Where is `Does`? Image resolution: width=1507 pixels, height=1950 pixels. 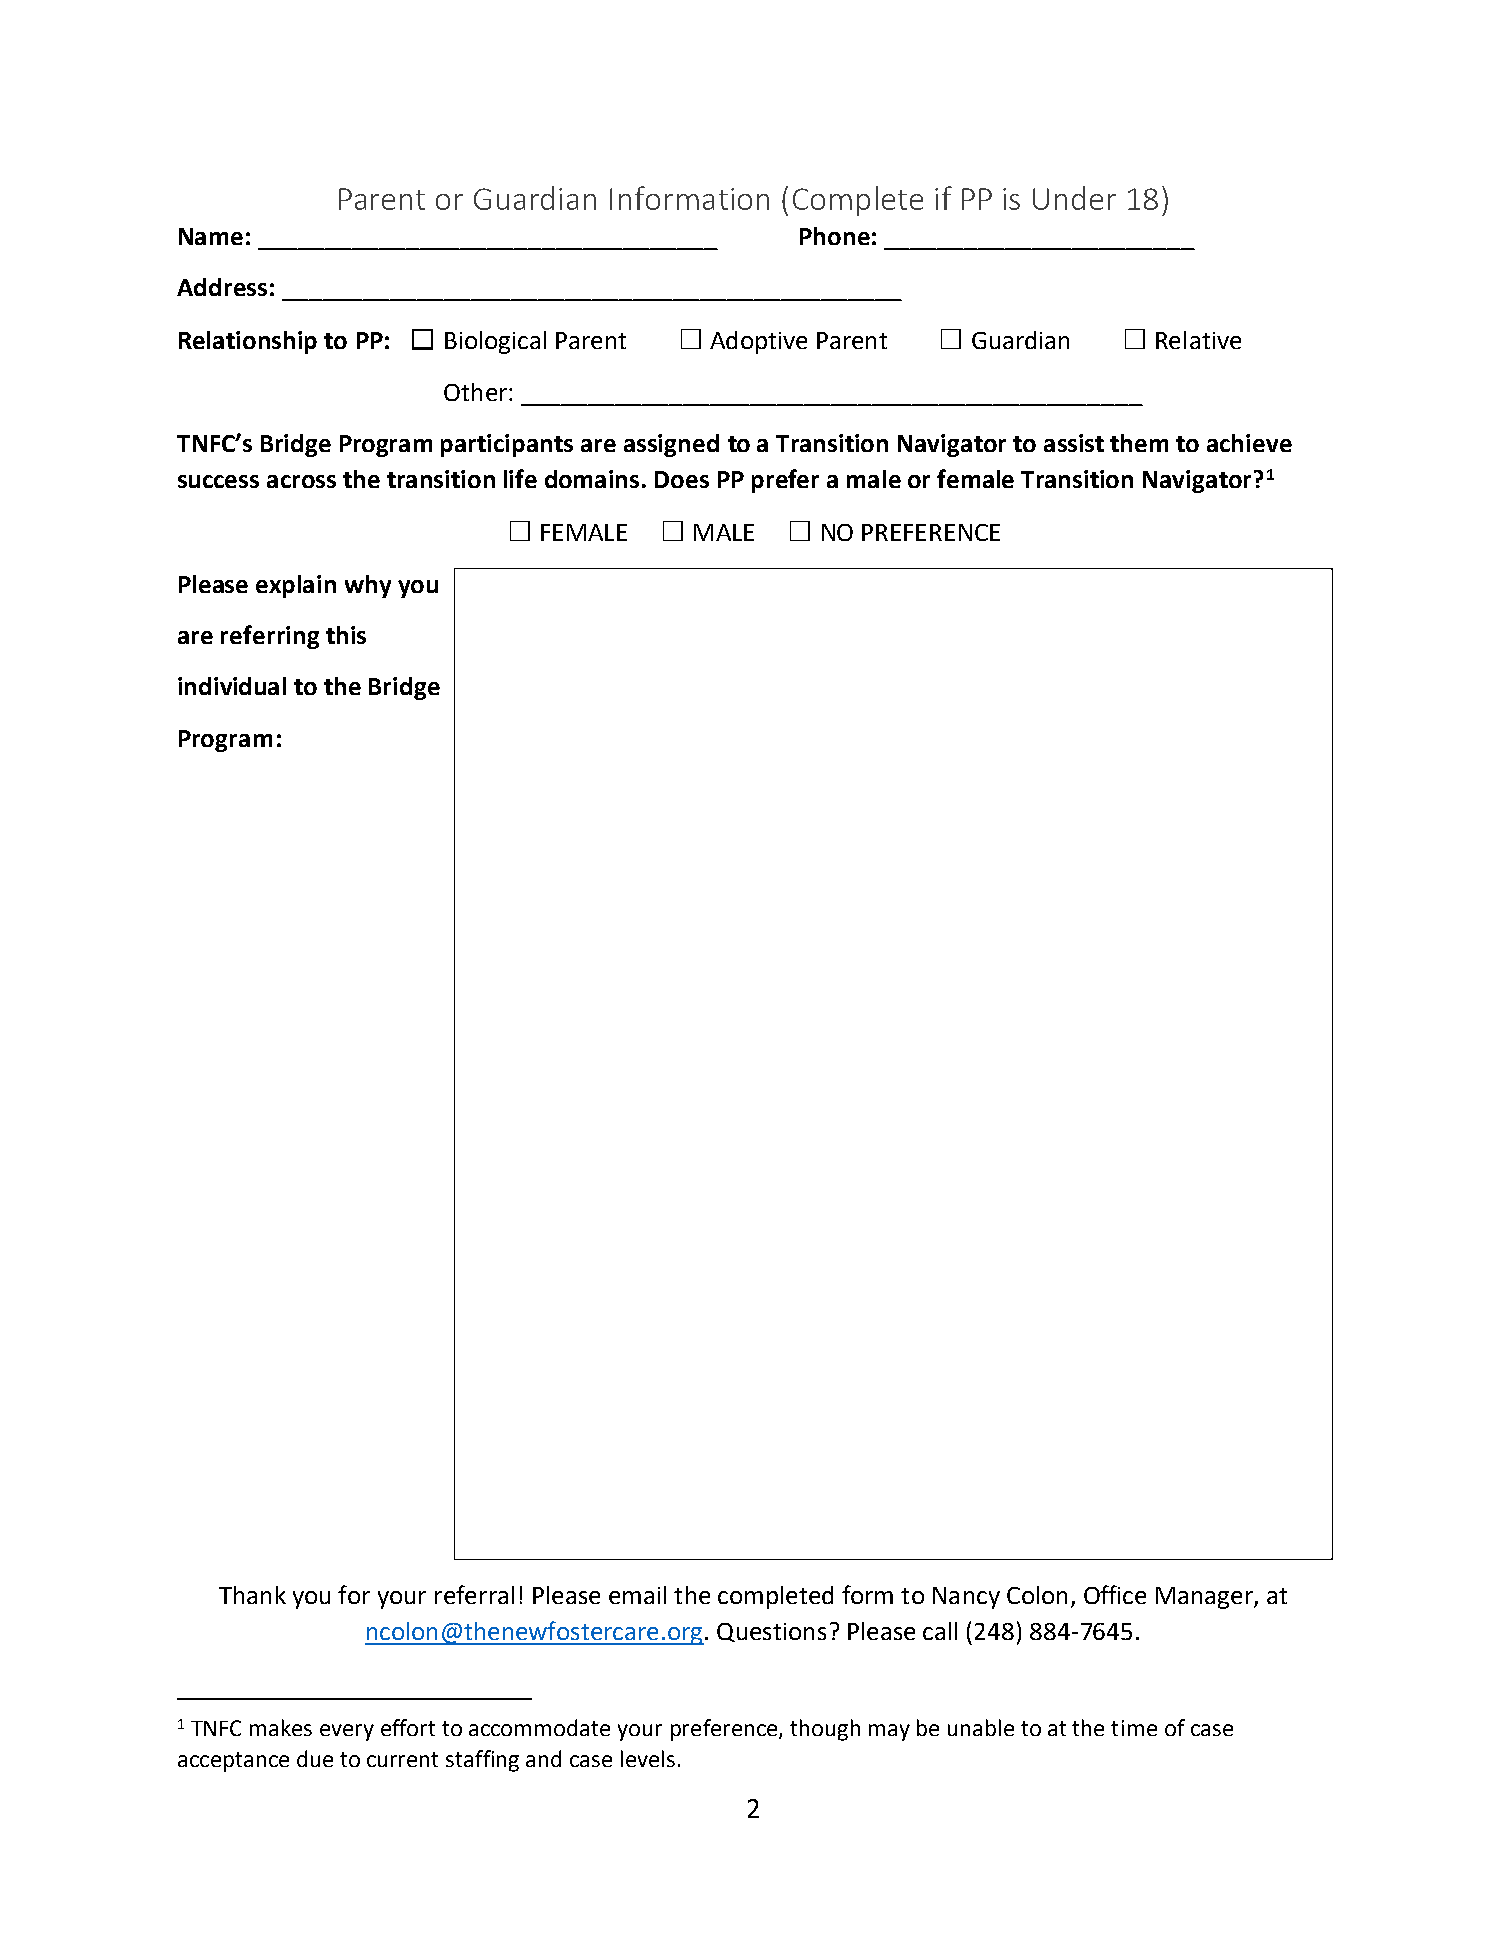
Does is located at coordinates (682, 479).
